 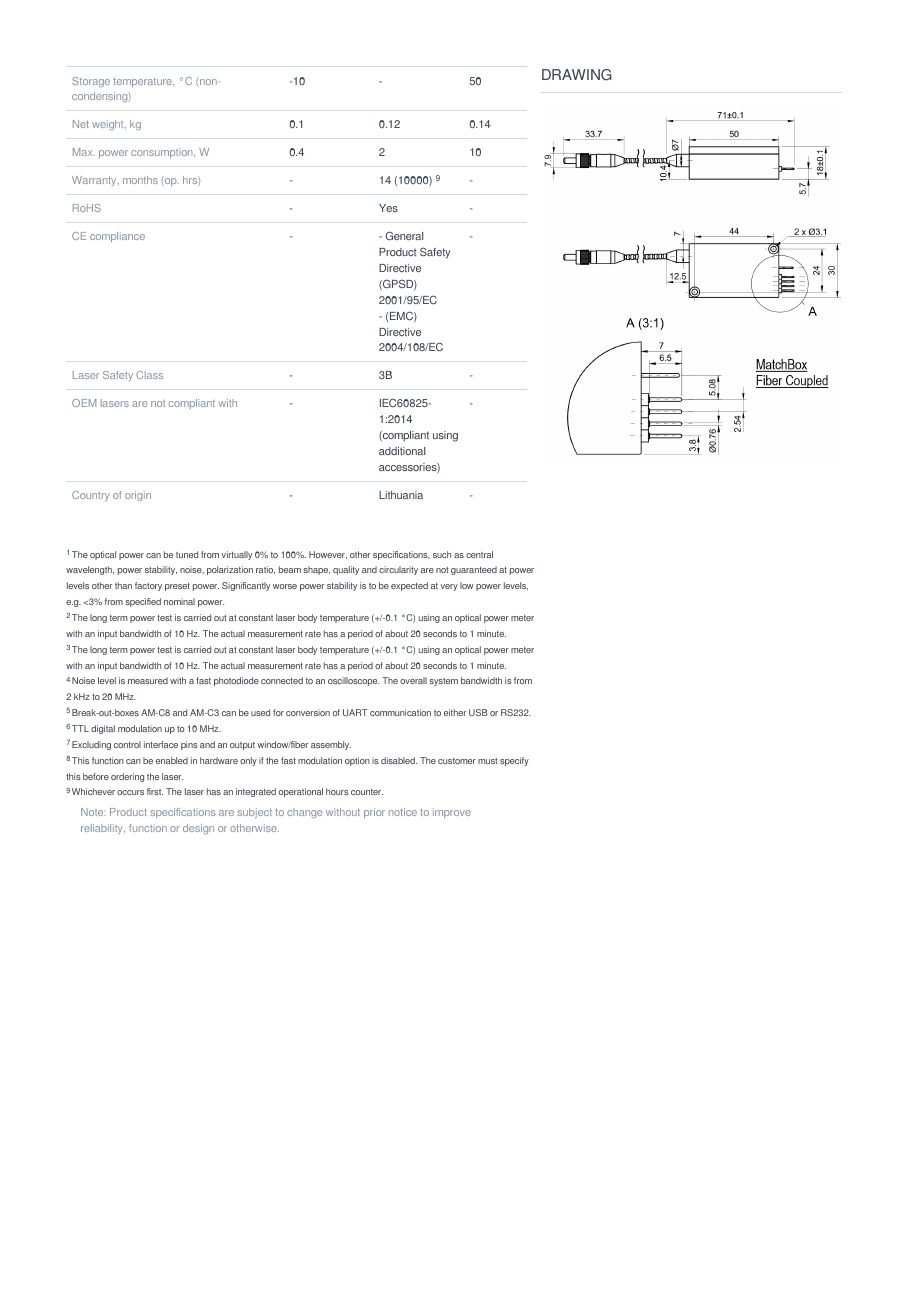 I want to click on origin, so click(x=138, y=496).
